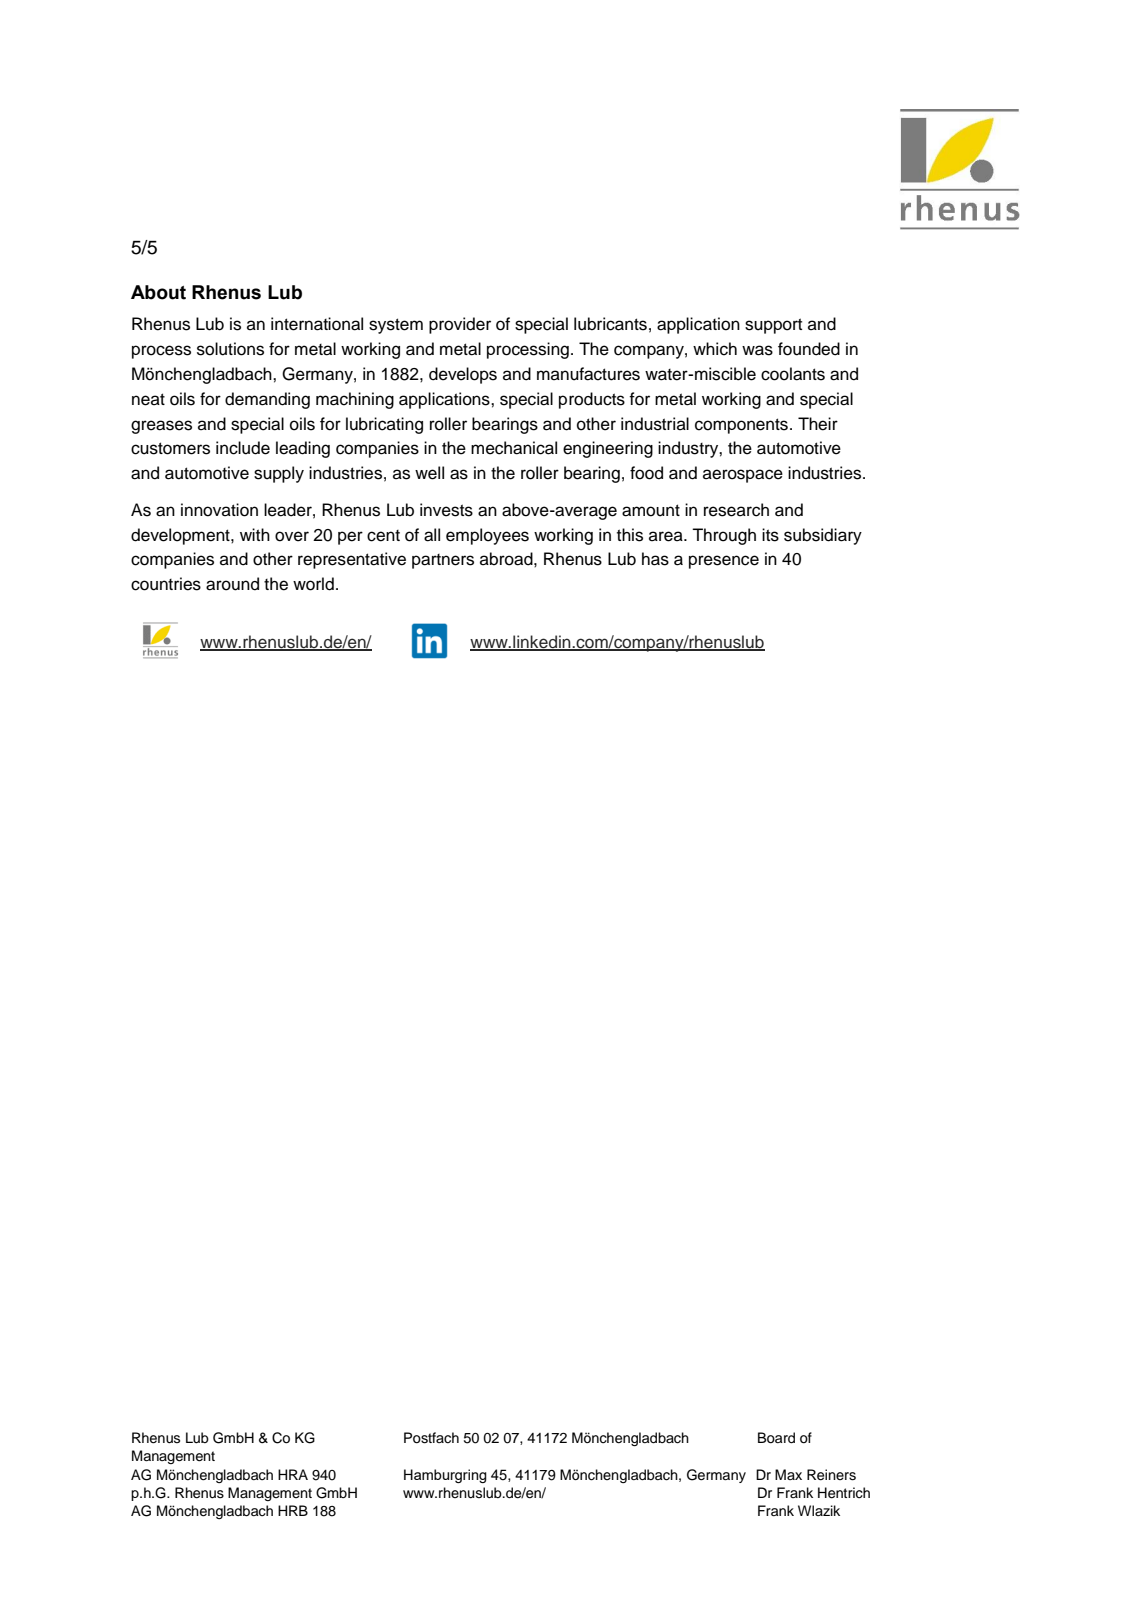 The image size is (1143, 1616). What do you see at coordinates (757, 350) in the page?
I see `was` at bounding box center [757, 350].
